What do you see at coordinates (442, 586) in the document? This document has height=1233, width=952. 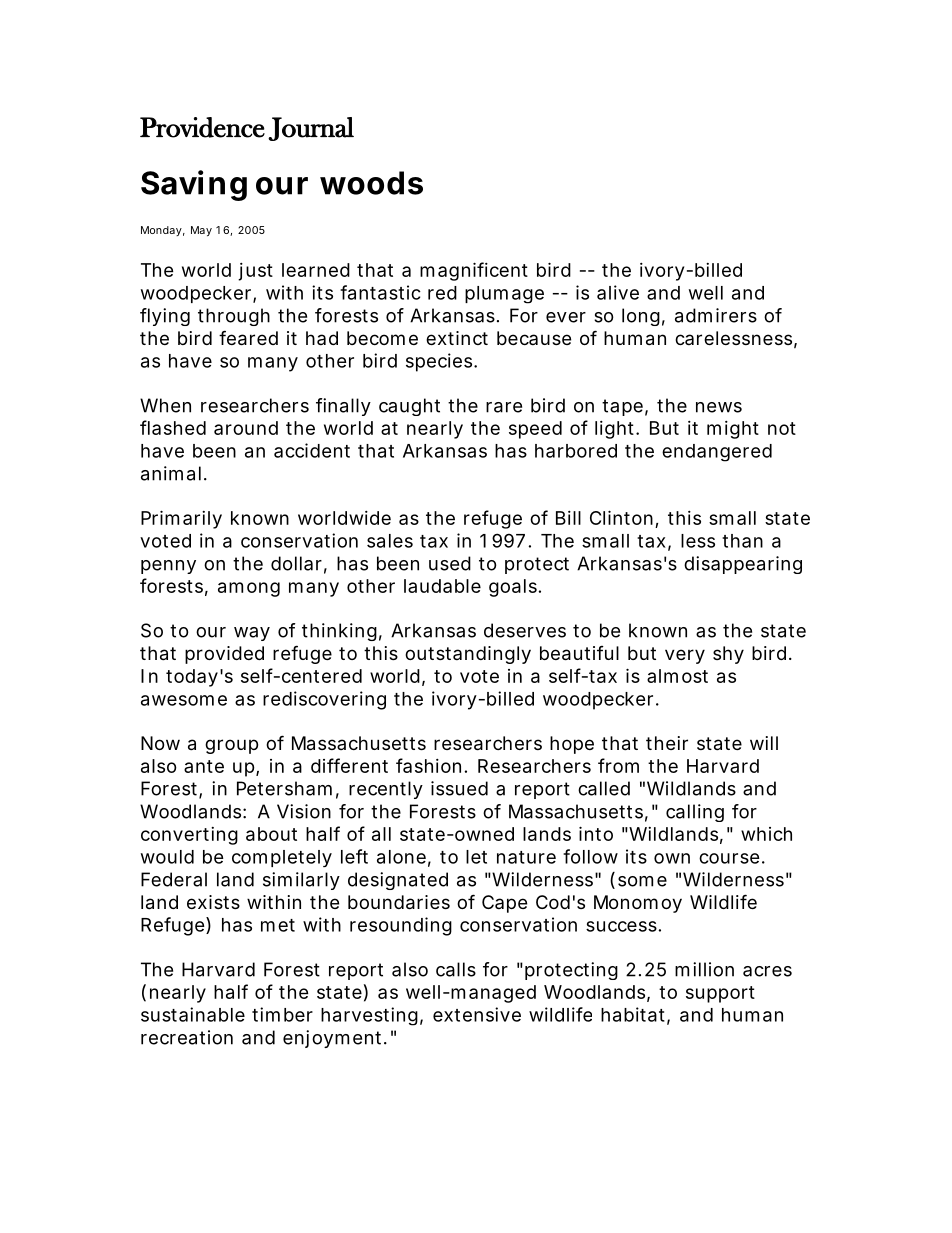 I see `laudable` at bounding box center [442, 586].
